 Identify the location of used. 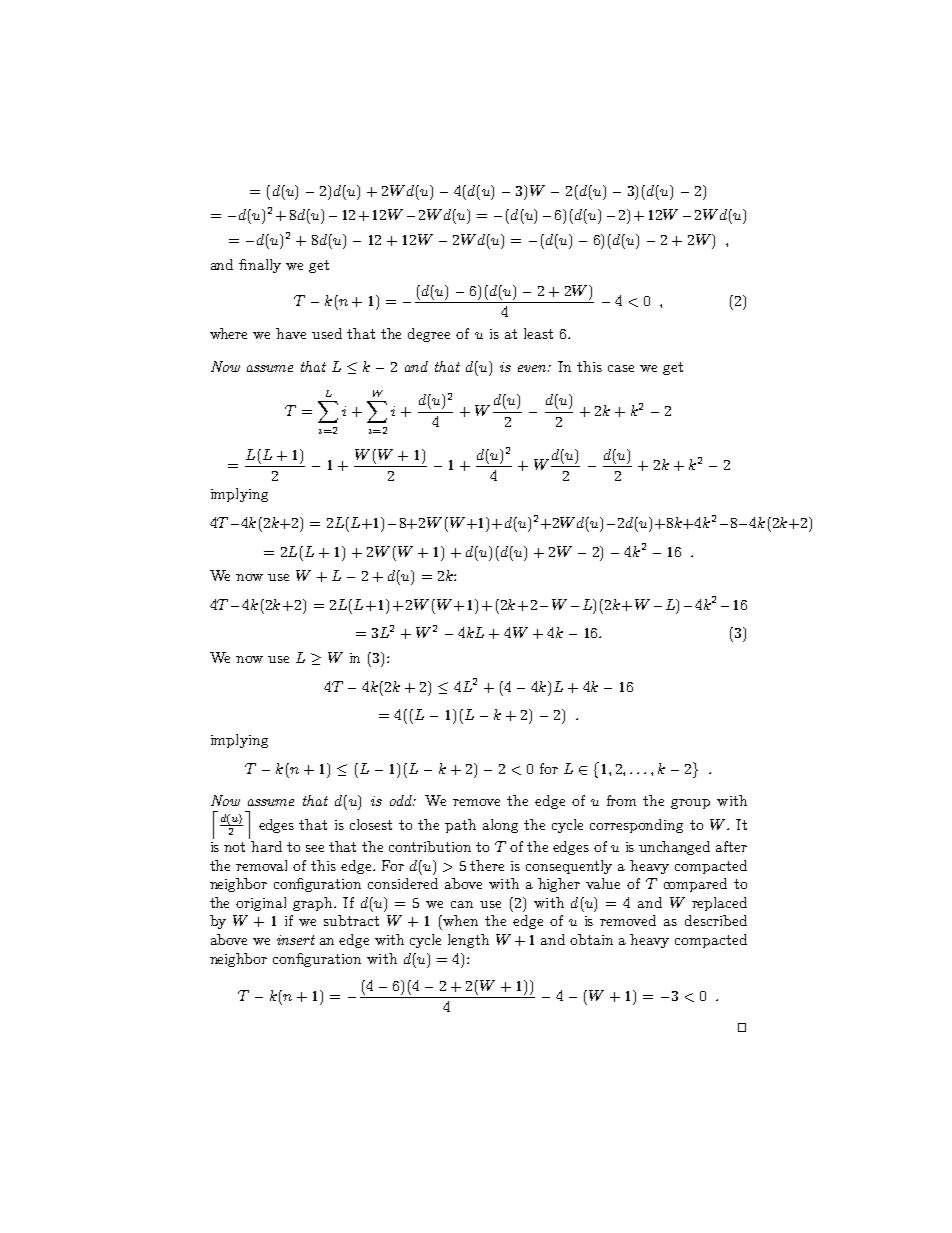
(327, 333).
